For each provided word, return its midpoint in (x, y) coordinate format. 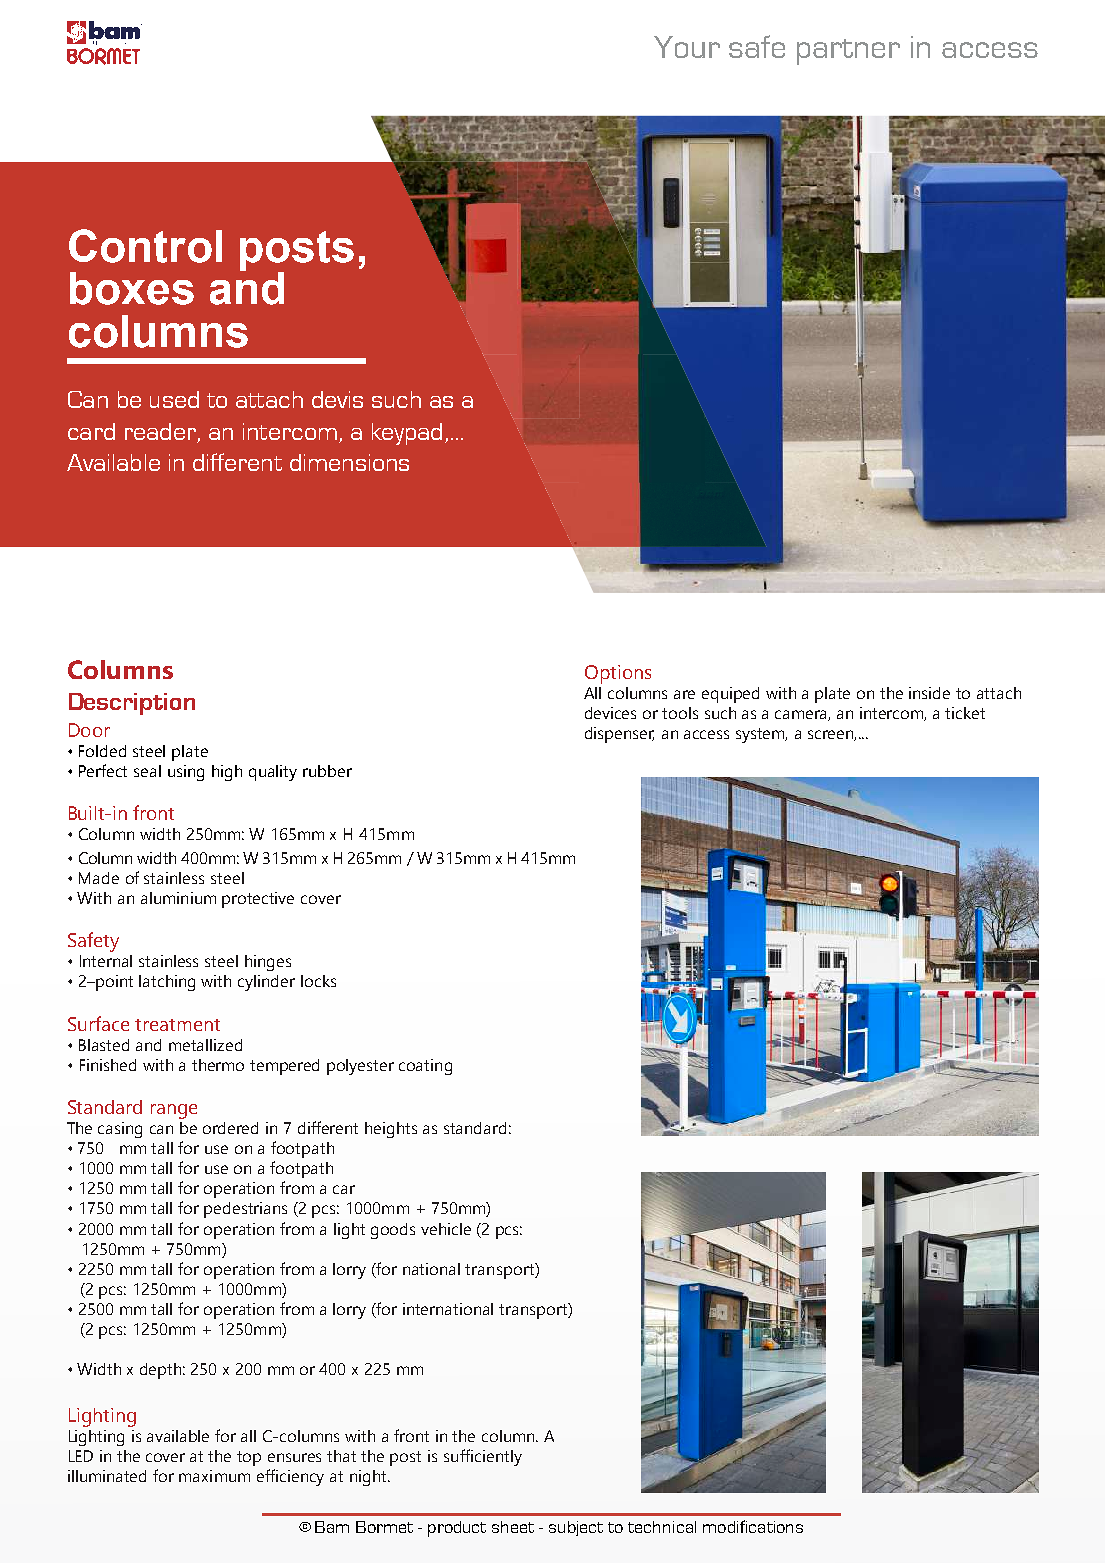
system (761, 735)
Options (618, 674)
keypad (407, 434)
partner (848, 52)
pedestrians (245, 1210)
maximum (214, 1476)
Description (132, 704)
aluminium (178, 898)
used (174, 399)
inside (929, 693)
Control (145, 246)
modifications (753, 1526)
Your (687, 47)
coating (425, 1067)
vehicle (446, 1229)
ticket (965, 713)
